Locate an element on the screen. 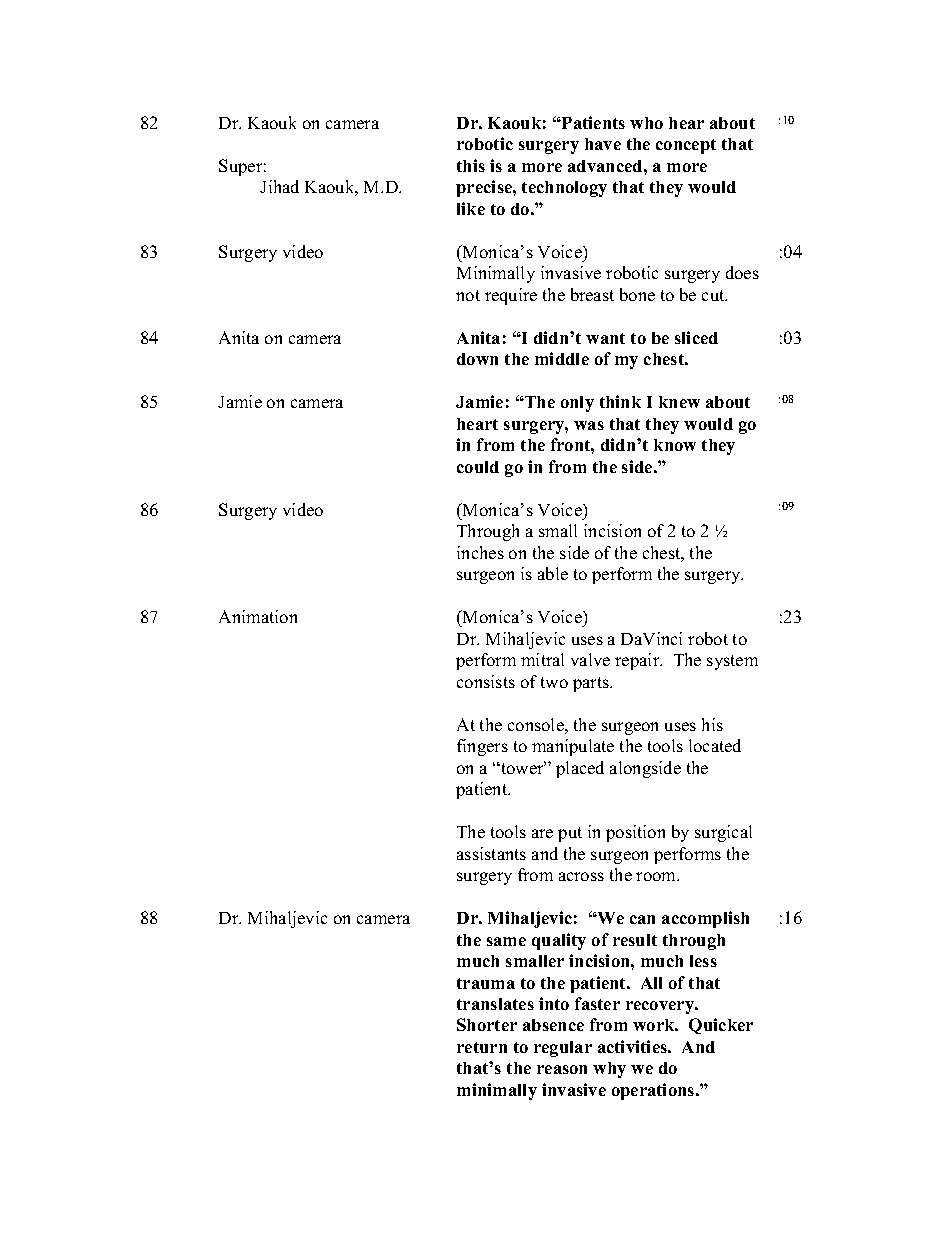 This screenshot has height=1233, width=952. concept is located at coordinates (686, 146).
